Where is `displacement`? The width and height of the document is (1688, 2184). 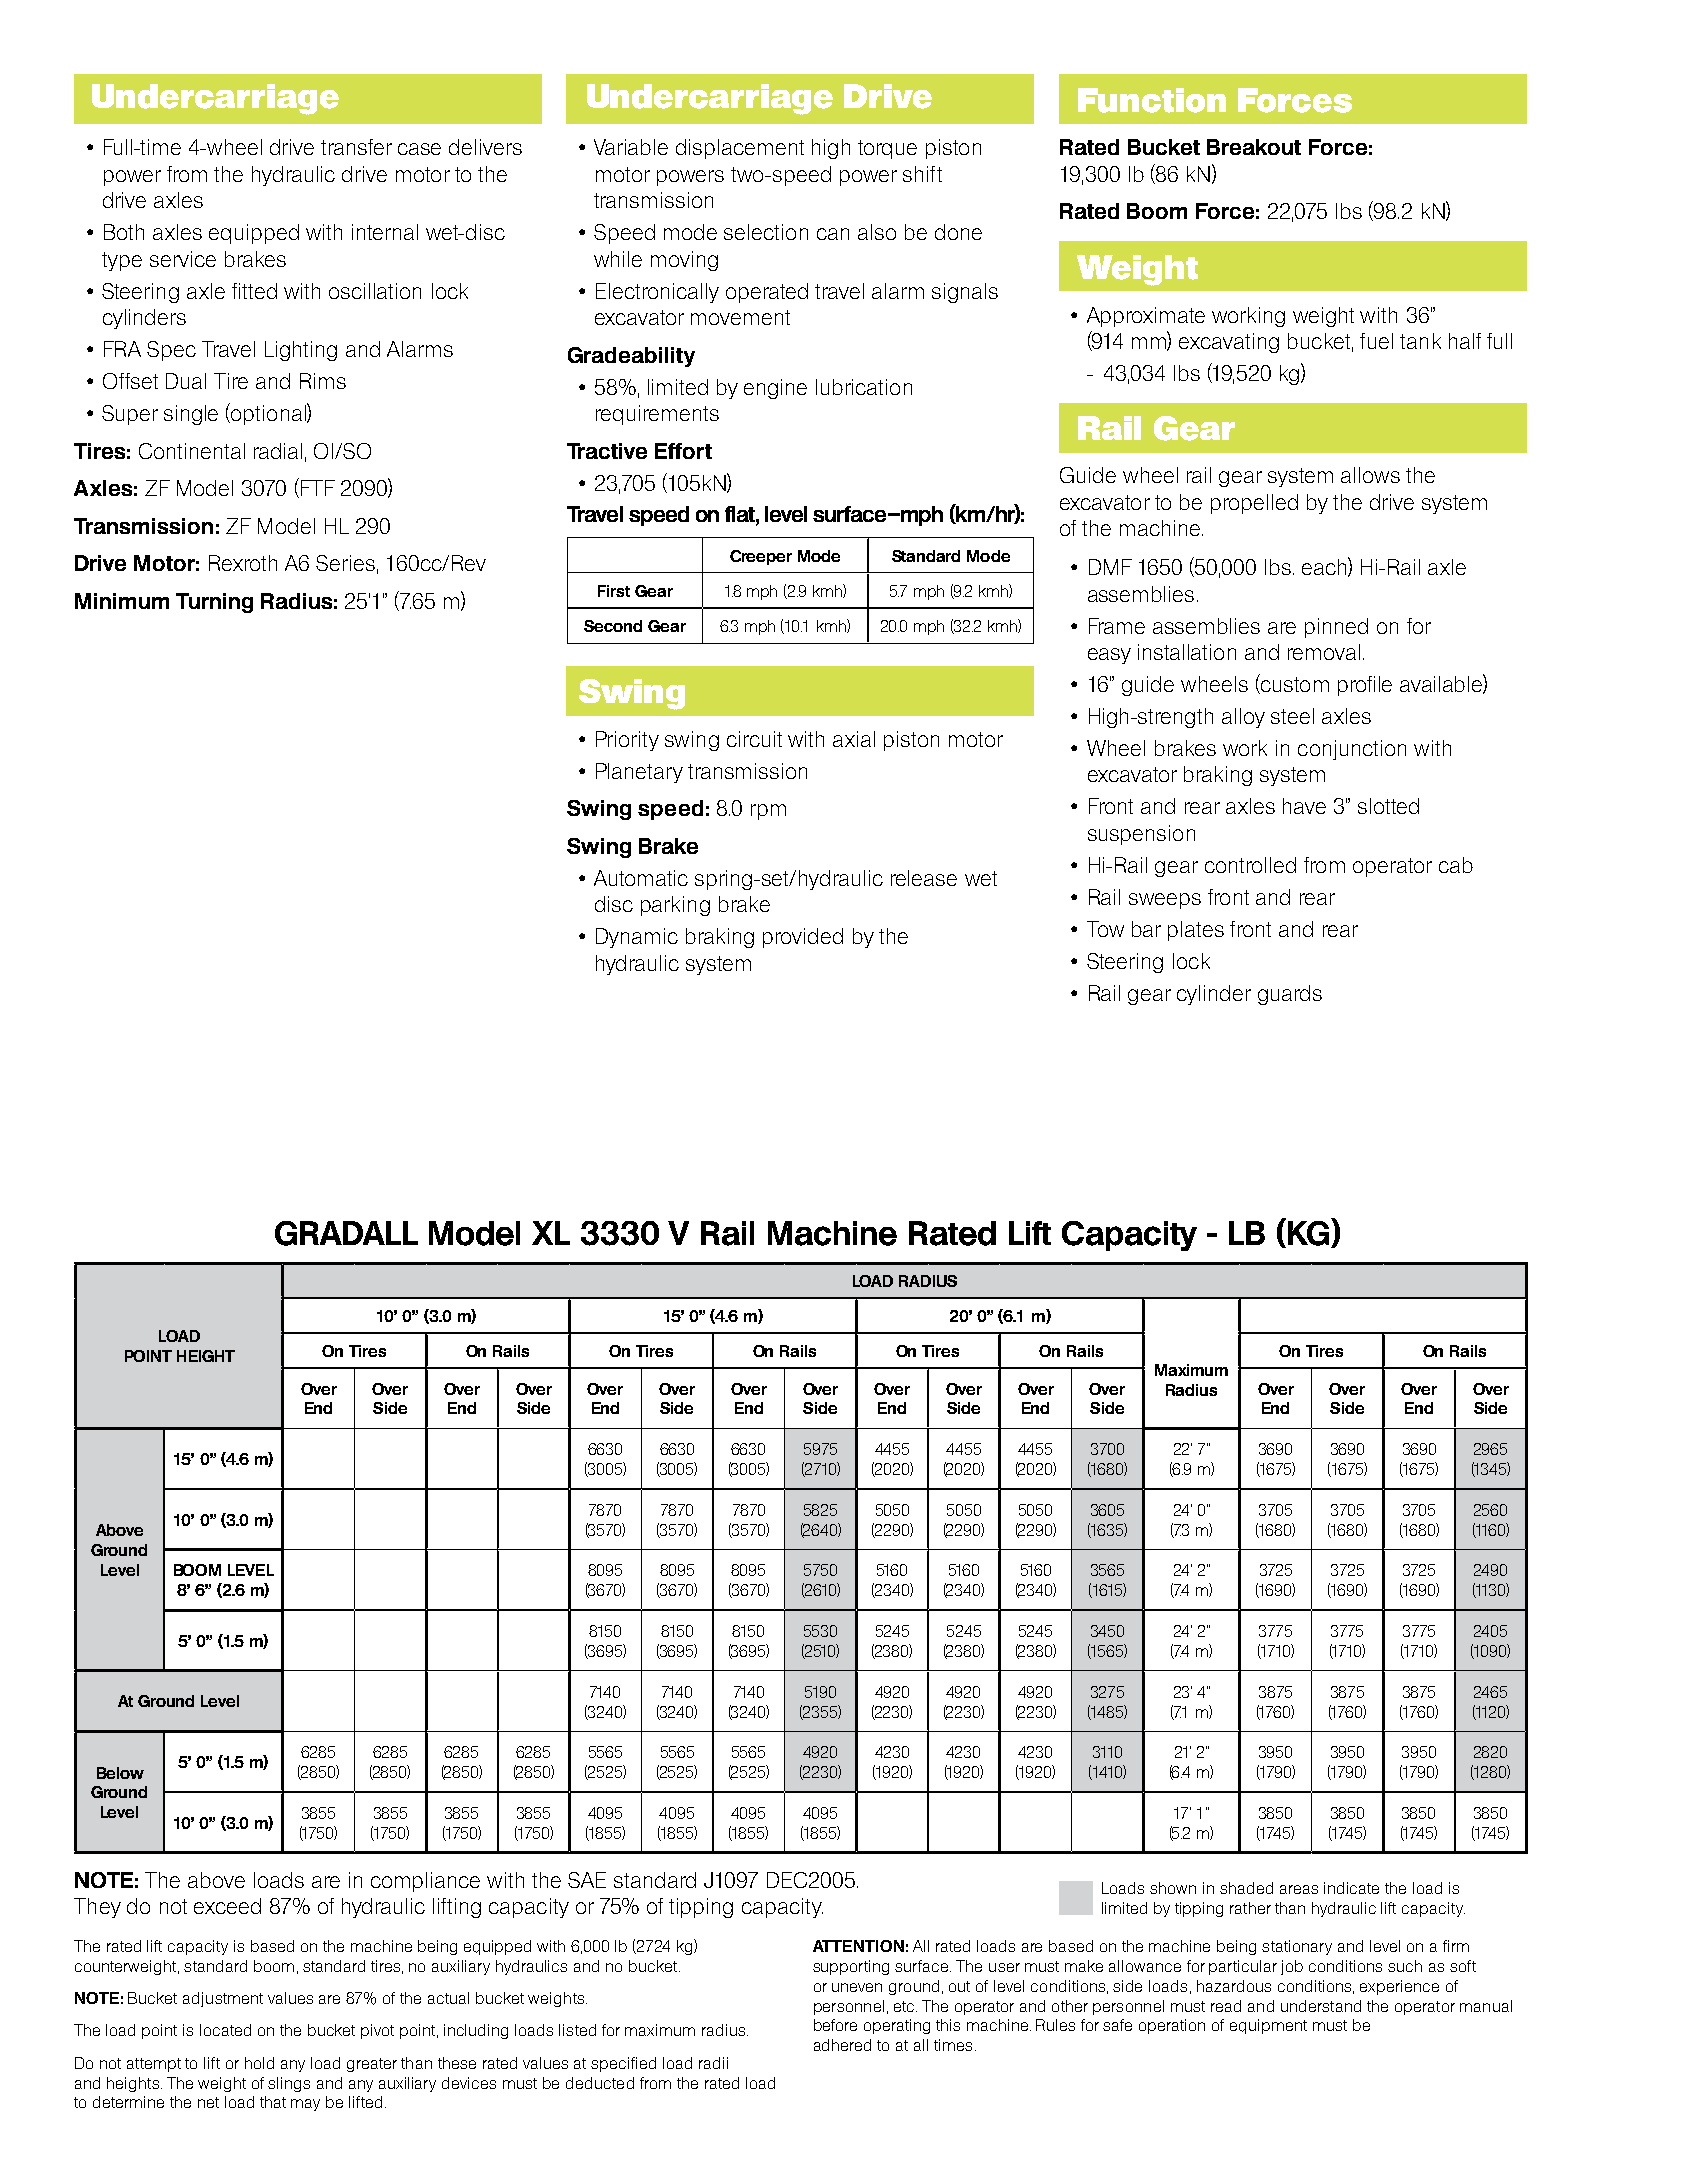
displacement is located at coordinates (740, 149).
